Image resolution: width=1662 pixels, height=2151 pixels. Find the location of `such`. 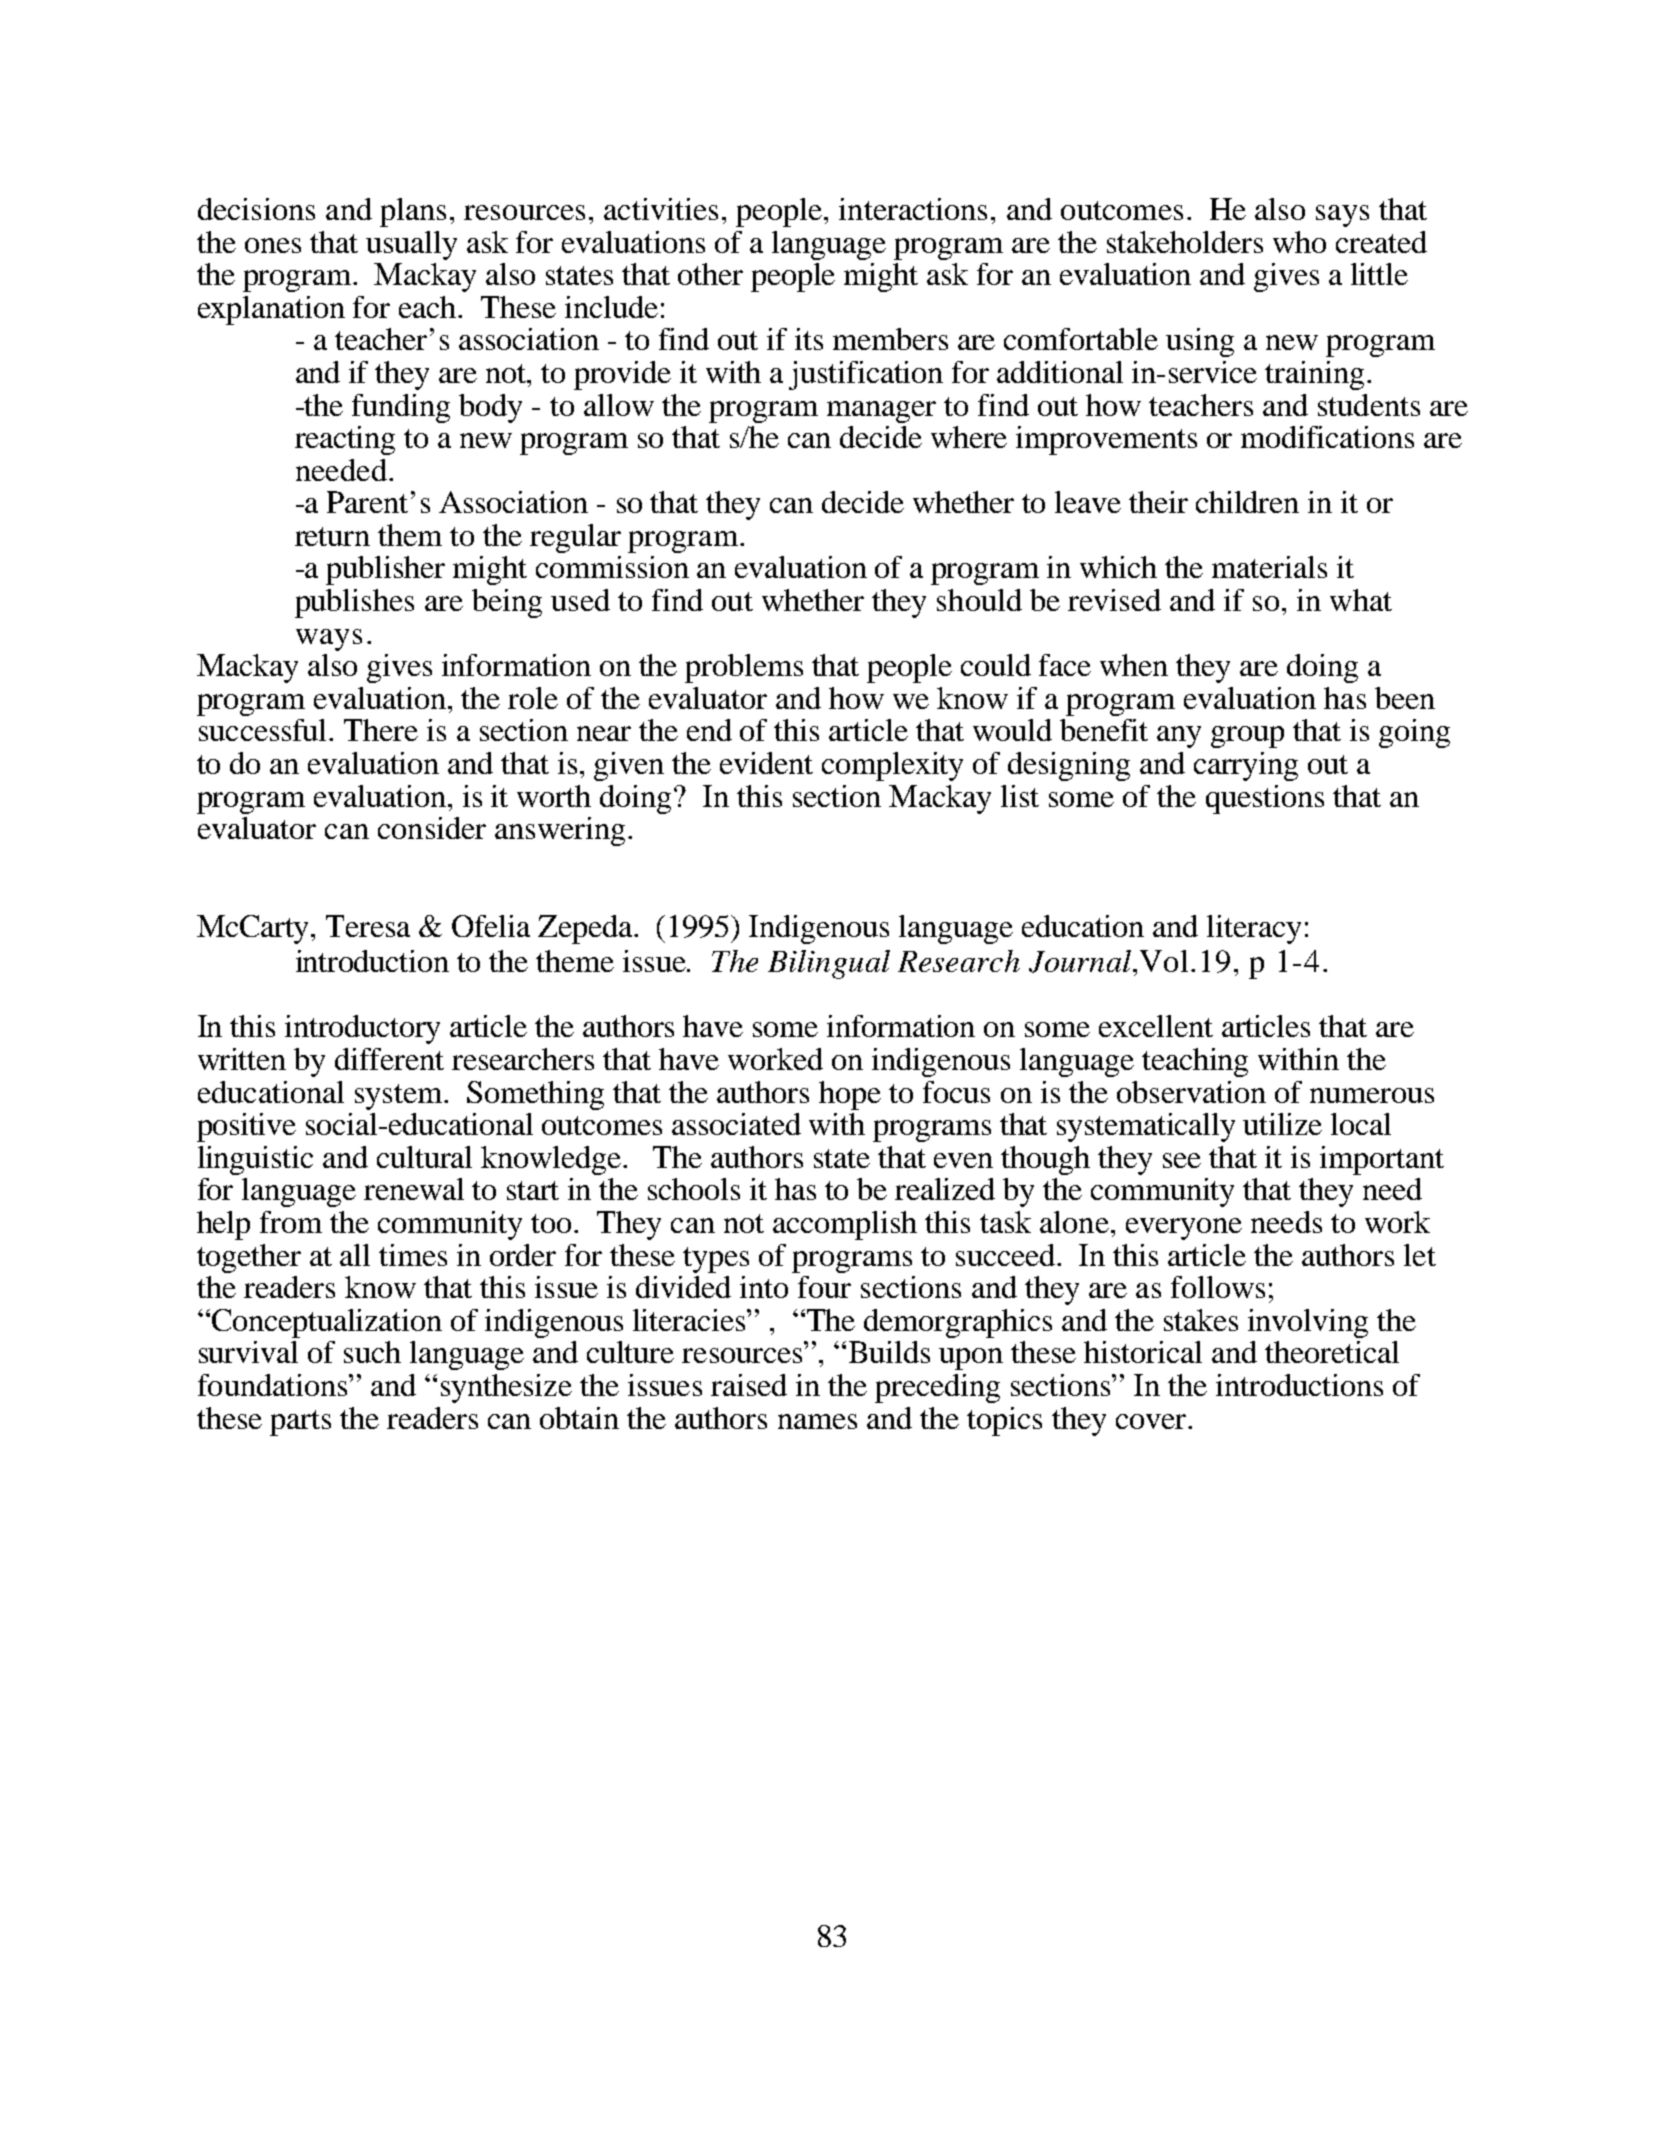

such is located at coordinates (372, 1352).
